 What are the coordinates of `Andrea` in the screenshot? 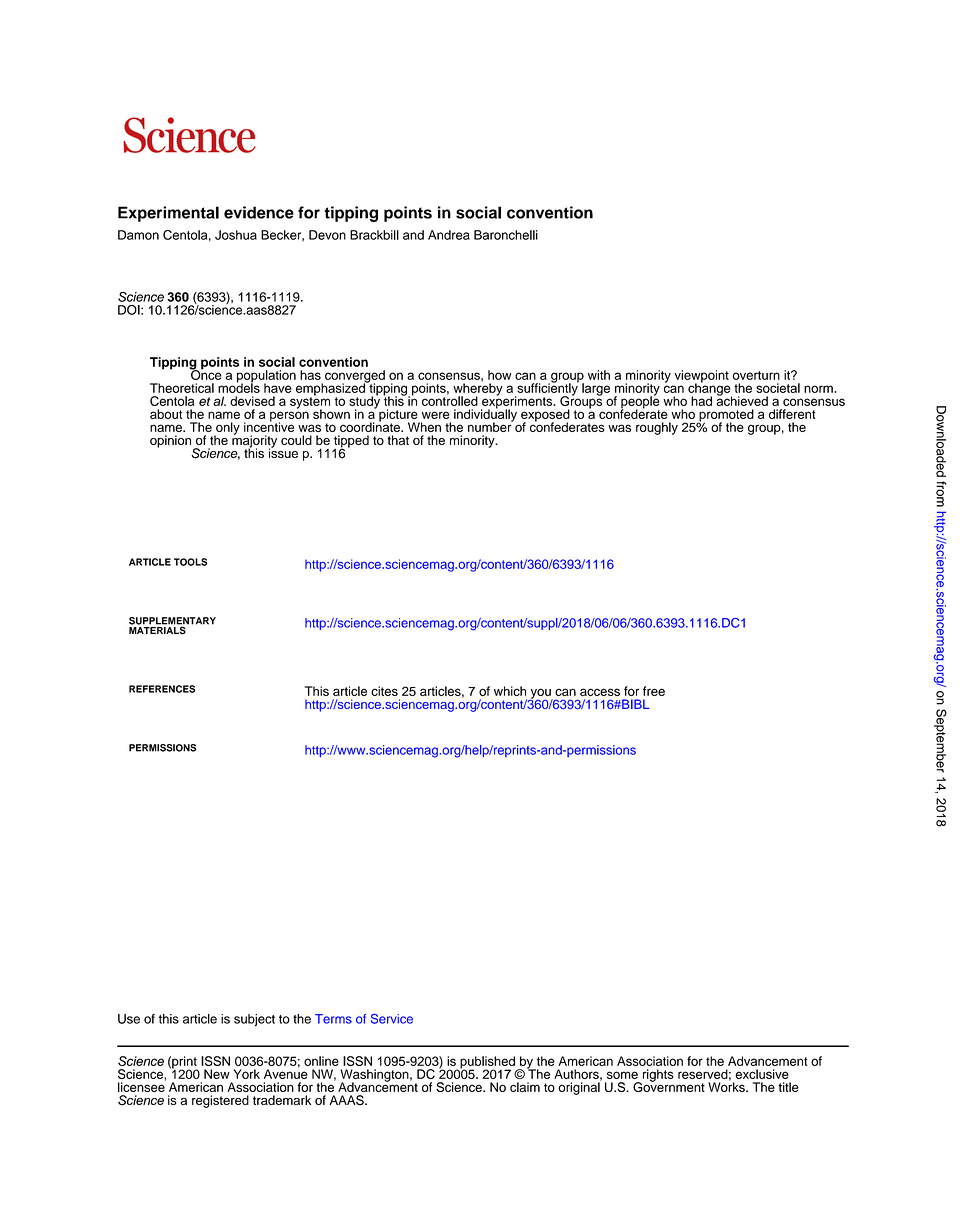 It's located at (449, 235).
